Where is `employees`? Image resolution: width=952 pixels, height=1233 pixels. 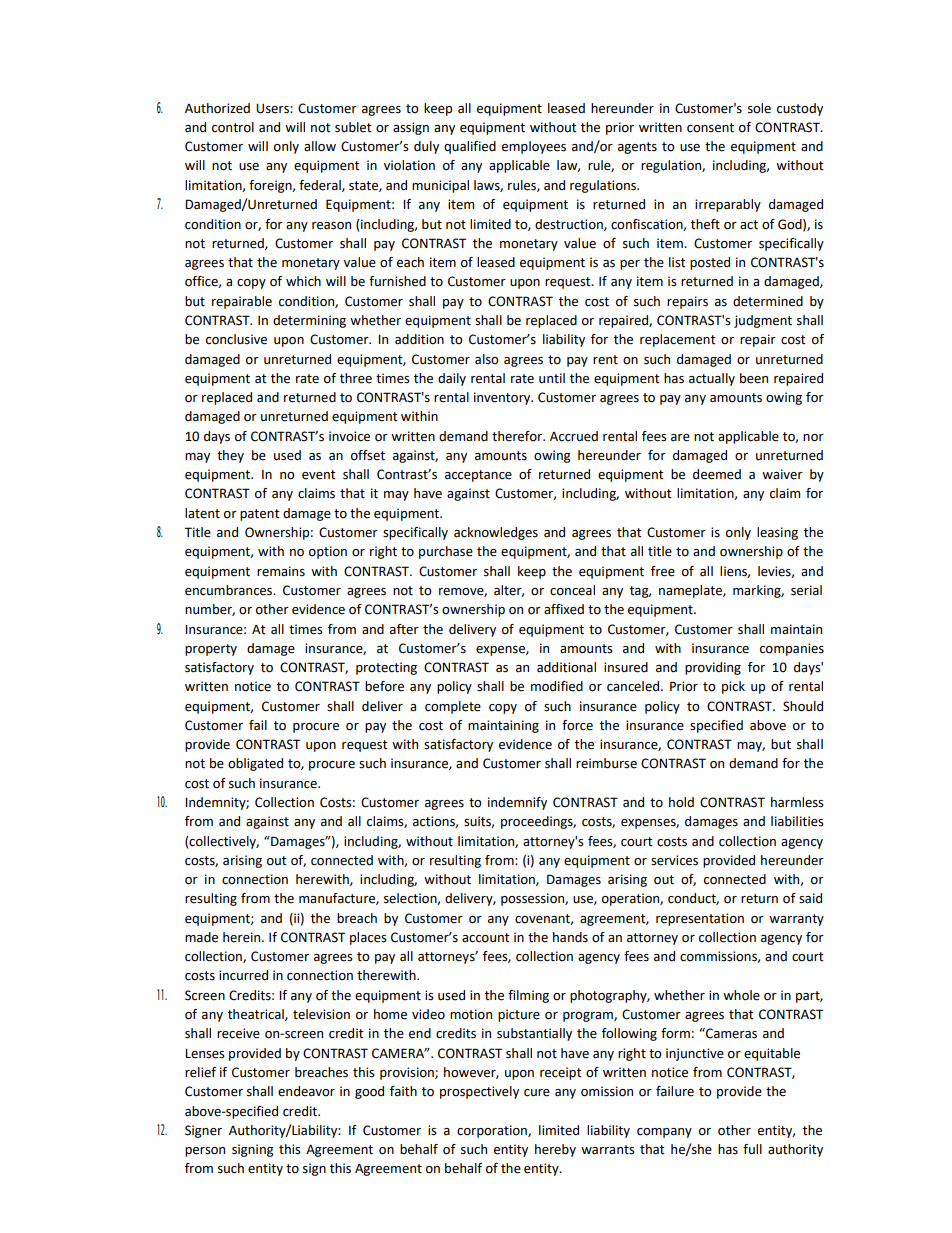 employees is located at coordinates (534, 147).
